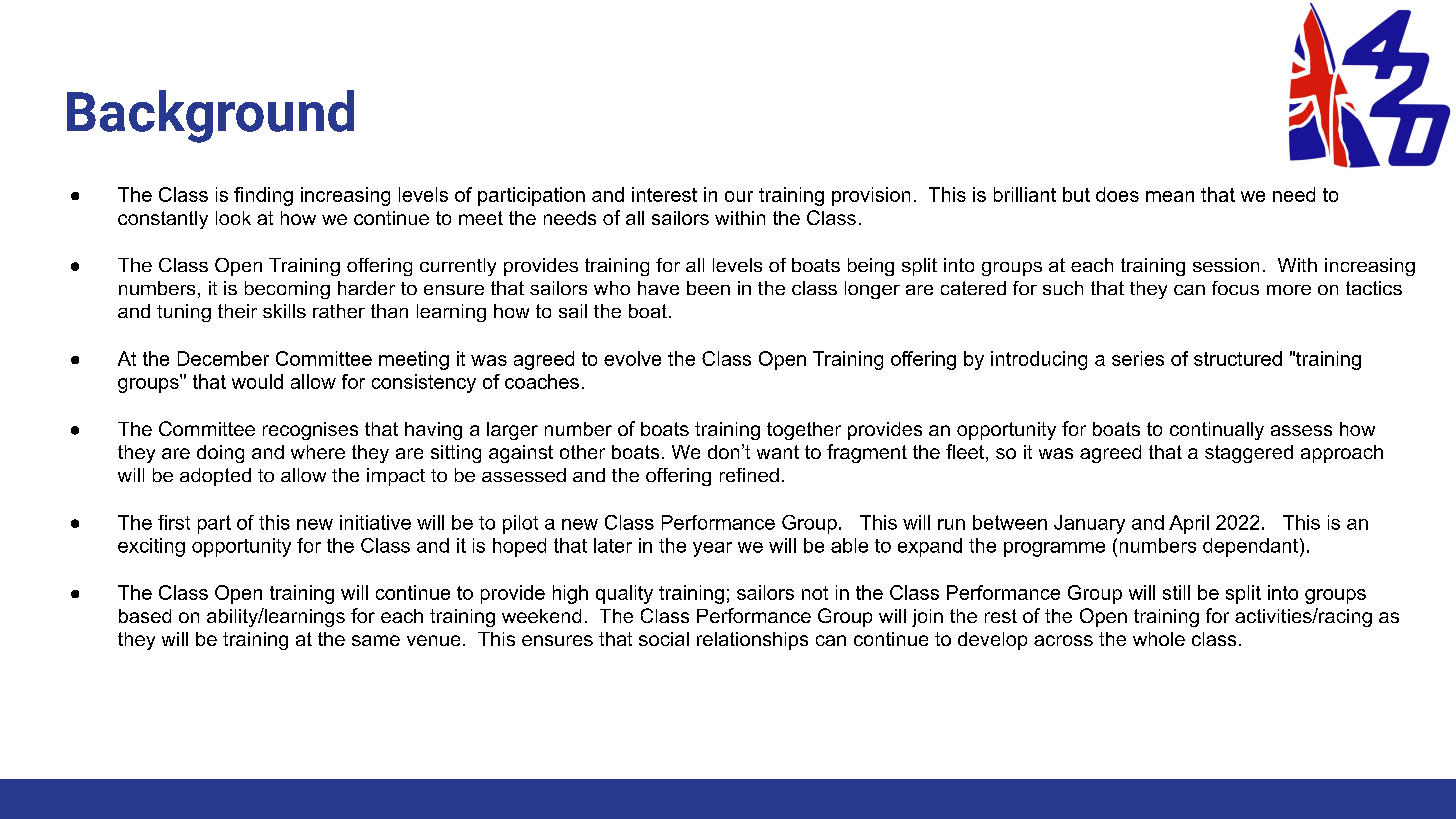  I want to click on same, so click(376, 640).
